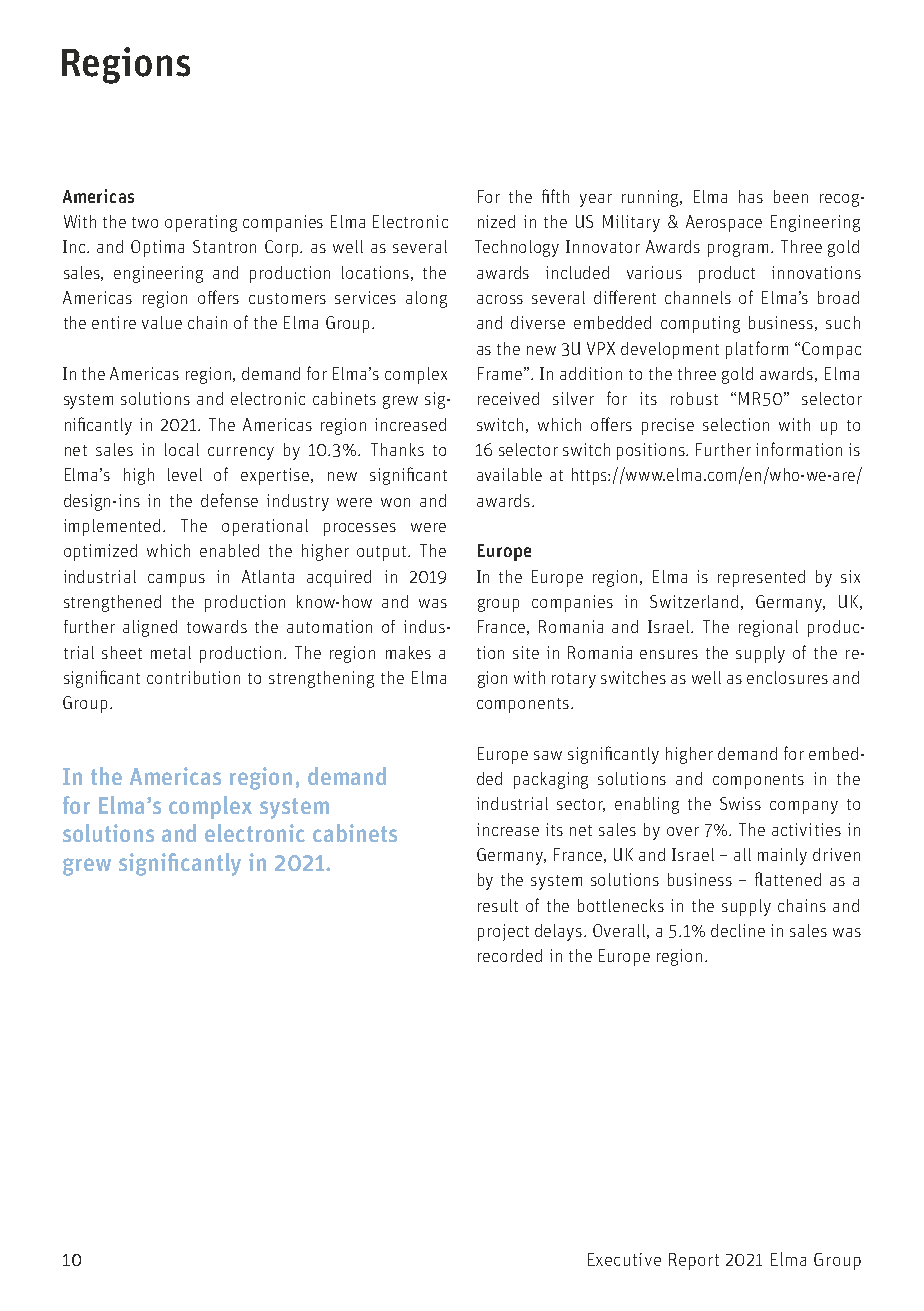 The image size is (924, 1311). What do you see at coordinates (517, 248) in the screenshot?
I see `Technology` at bounding box center [517, 248].
